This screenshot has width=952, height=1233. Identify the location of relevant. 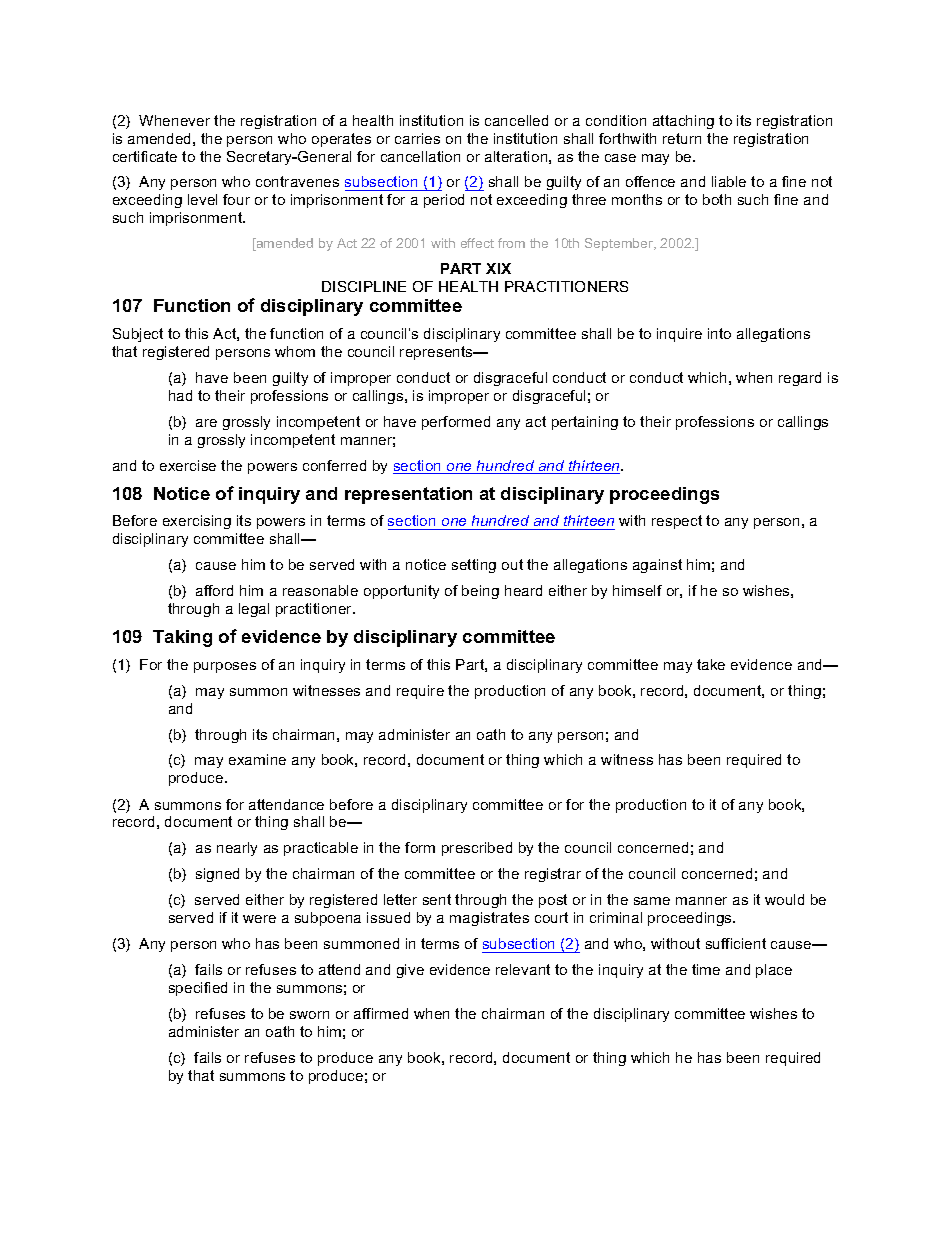
(523, 969).
